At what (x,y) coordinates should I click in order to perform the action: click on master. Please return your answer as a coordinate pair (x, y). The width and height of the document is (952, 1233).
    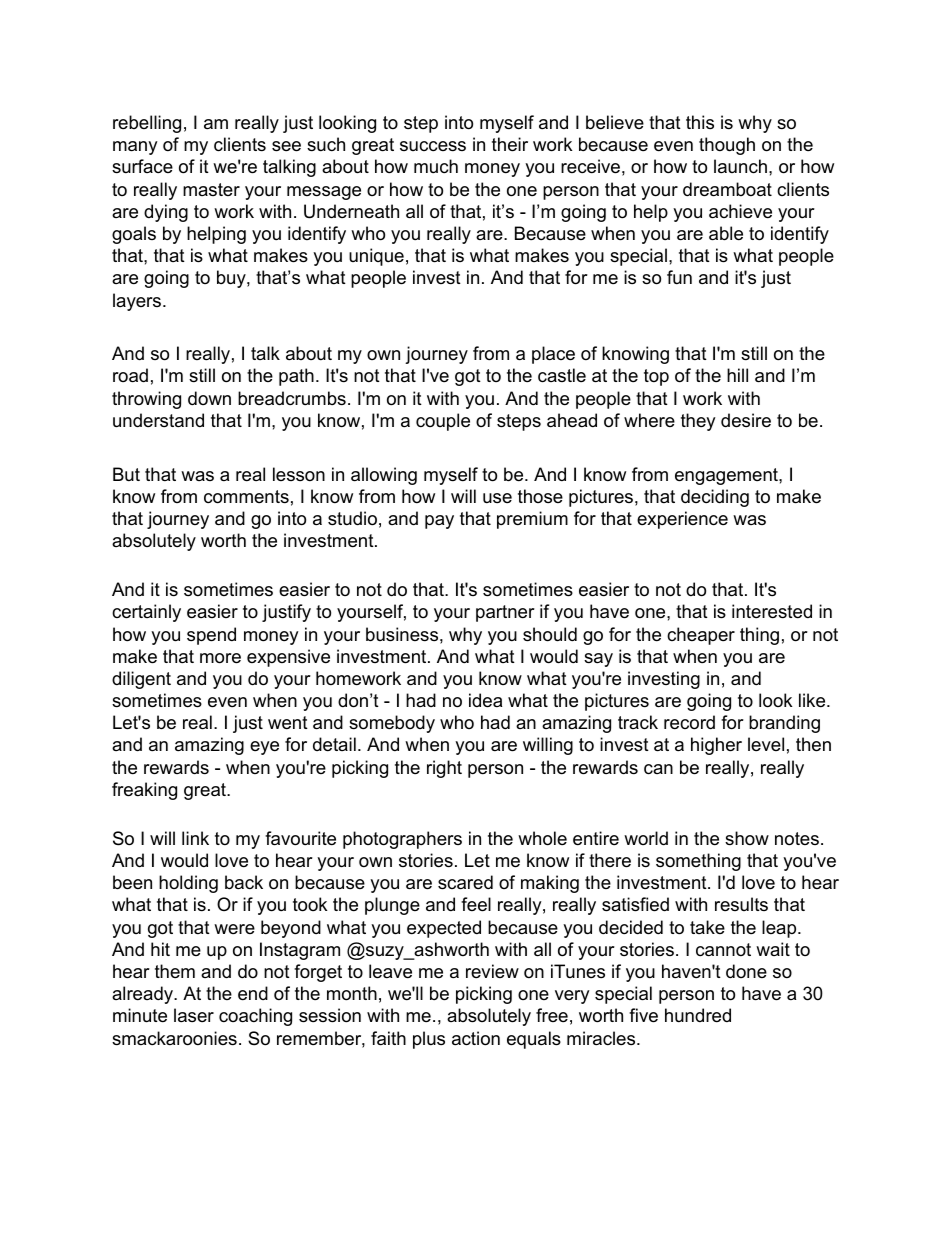
    Looking at the image, I should click on (211, 189).
